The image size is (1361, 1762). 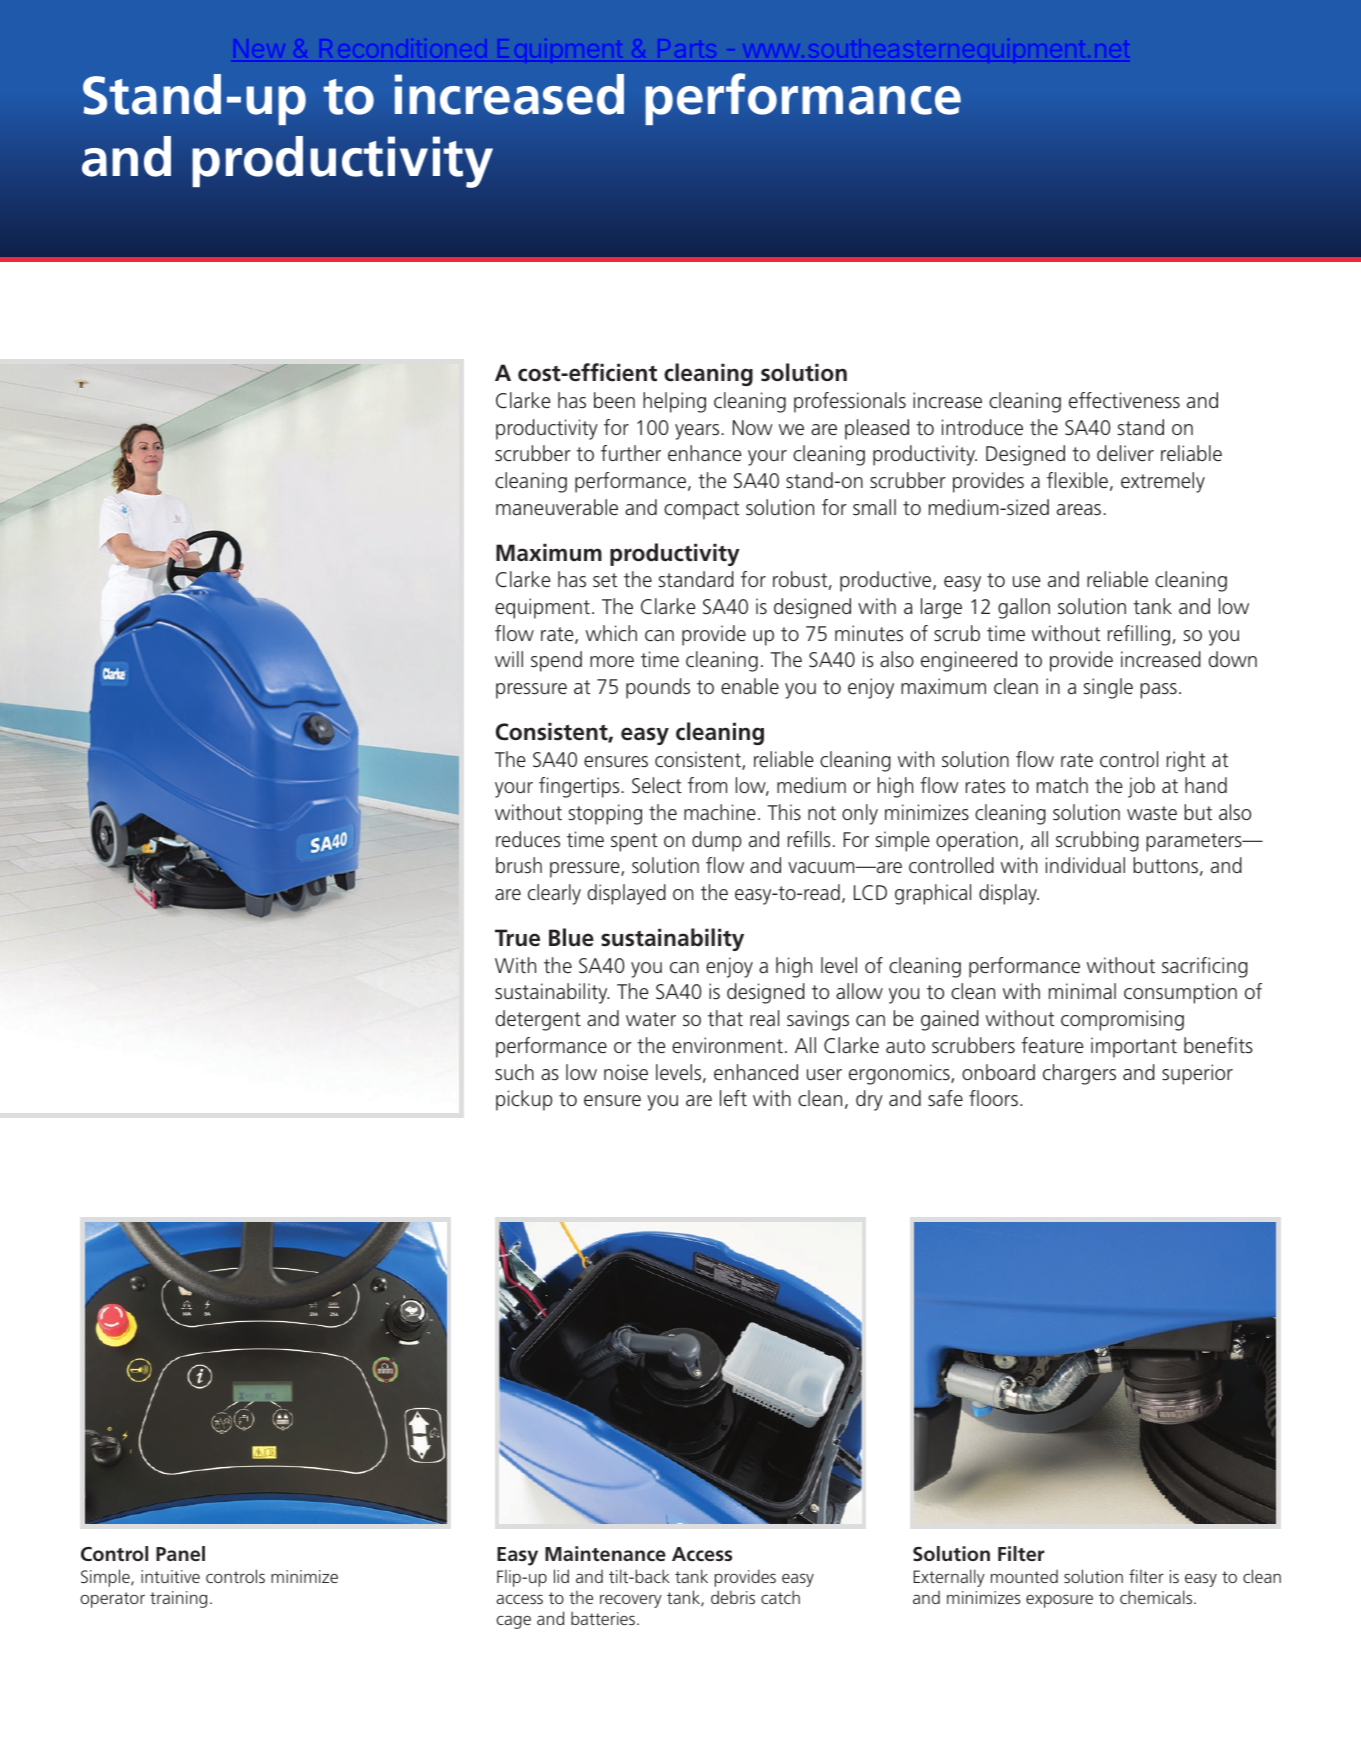 What do you see at coordinates (178, 1599) in the screenshot?
I see `training` at bounding box center [178, 1599].
